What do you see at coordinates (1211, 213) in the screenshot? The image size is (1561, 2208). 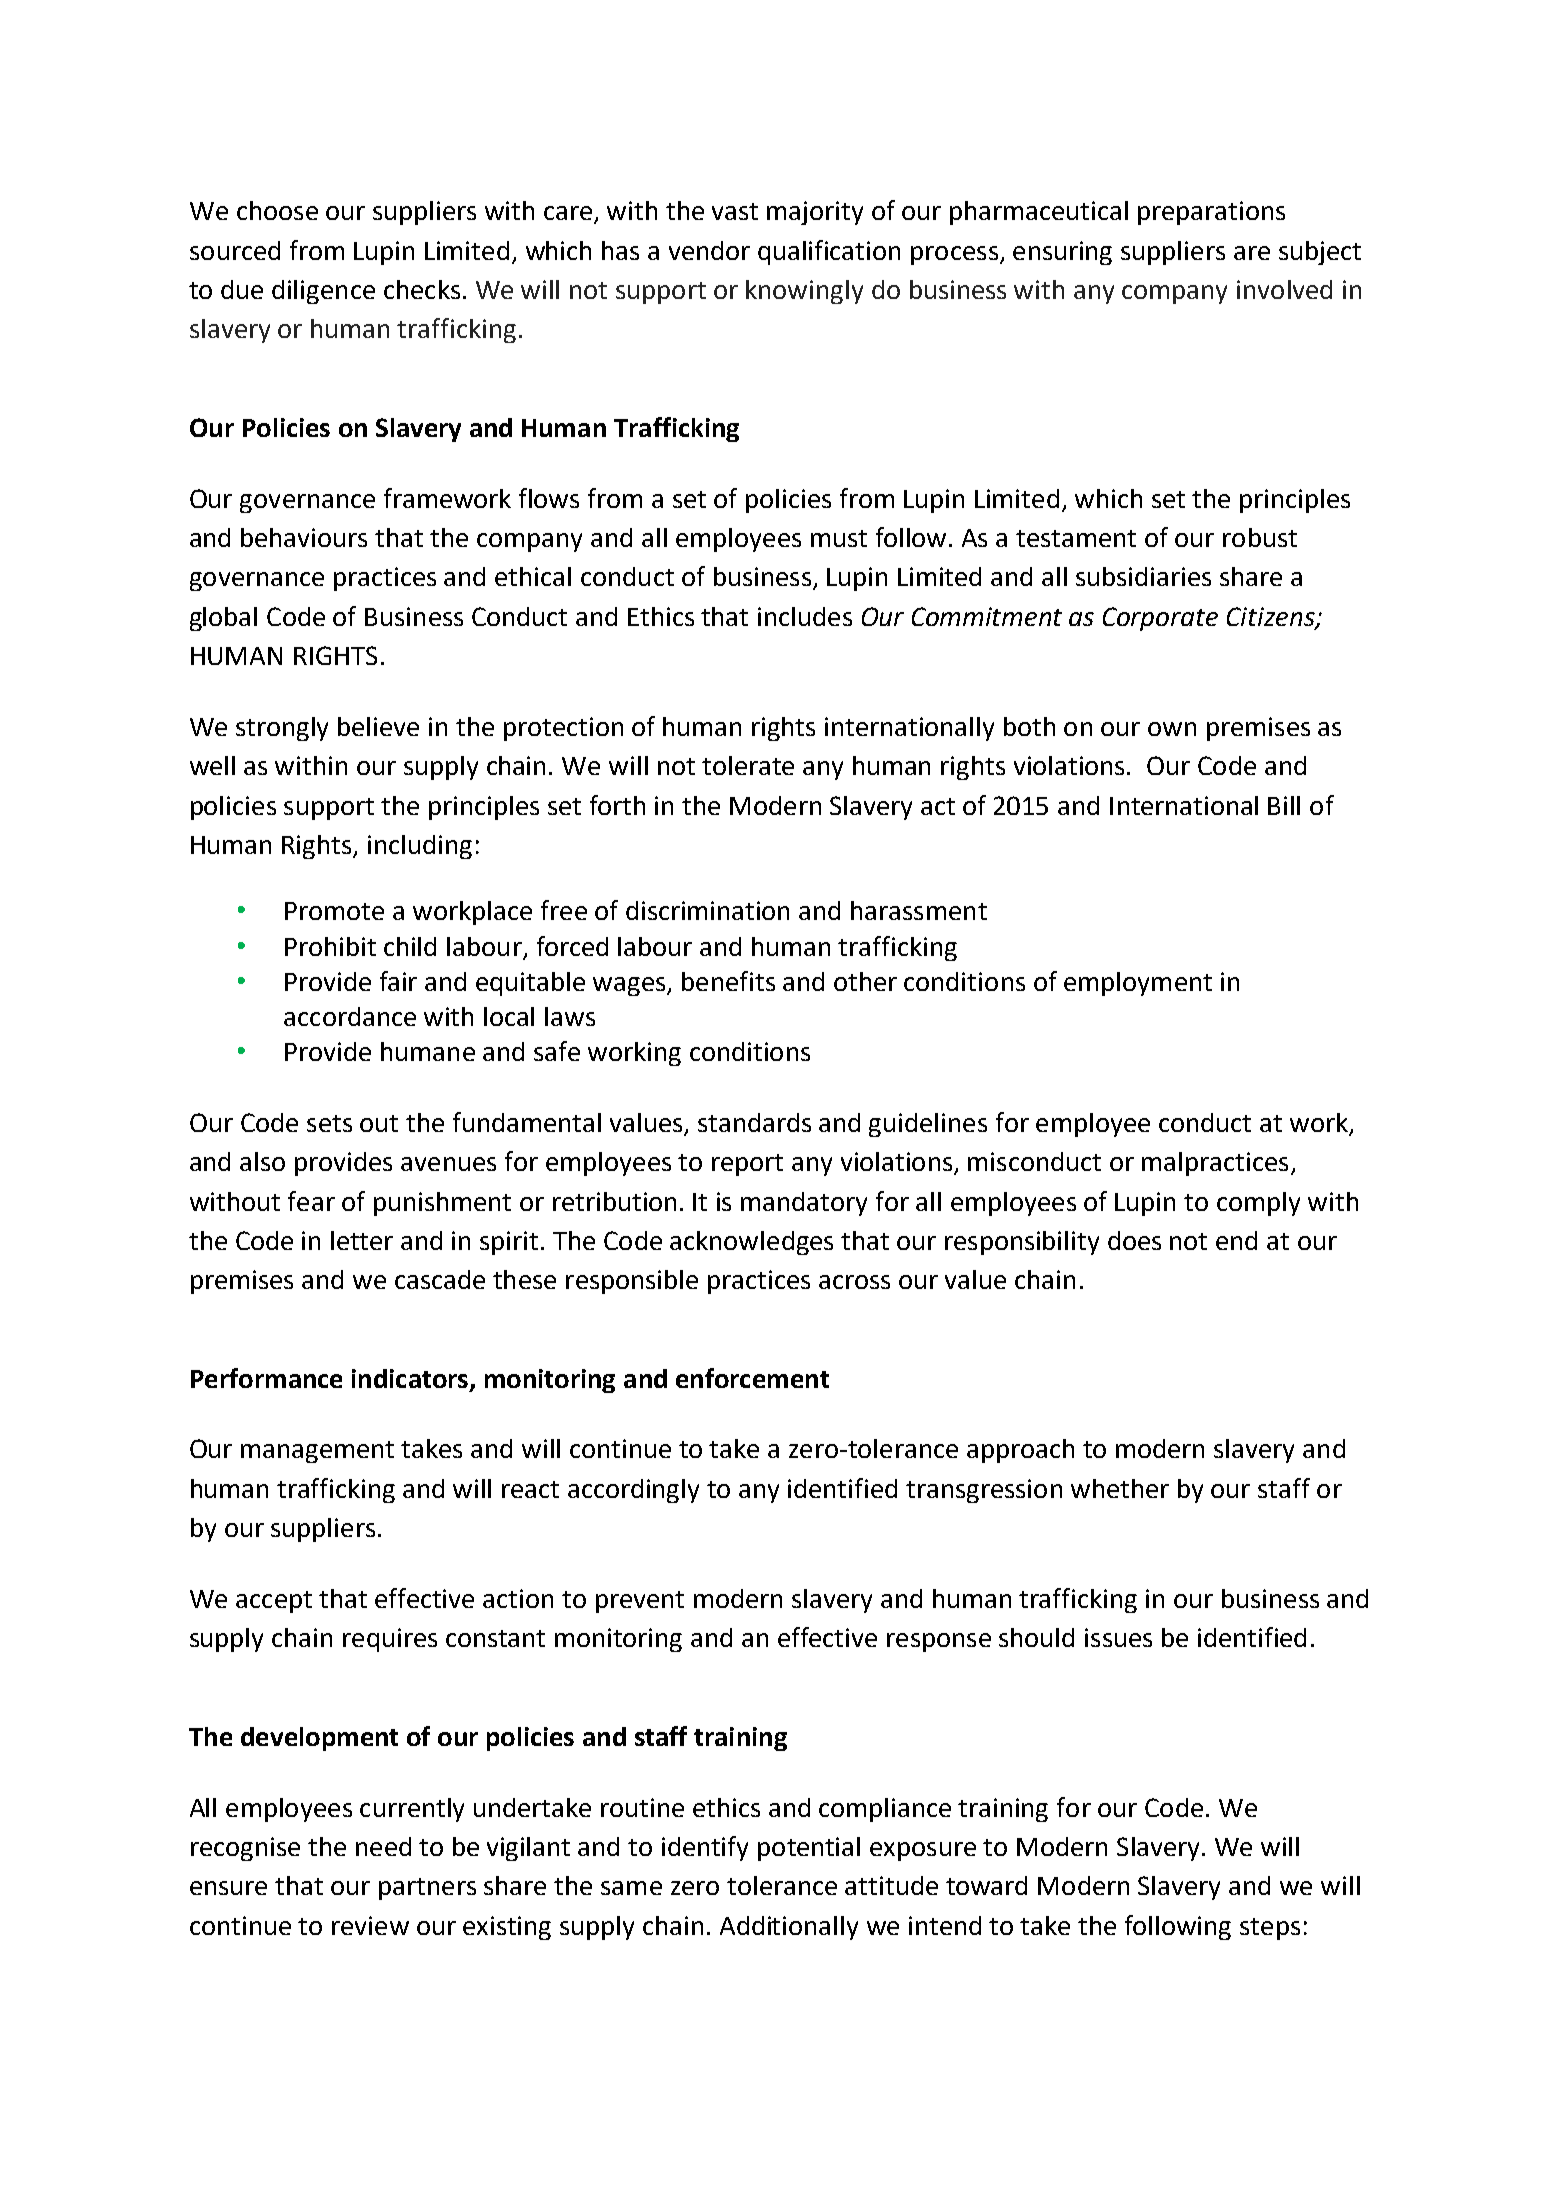 I see `preparations` at bounding box center [1211, 213].
